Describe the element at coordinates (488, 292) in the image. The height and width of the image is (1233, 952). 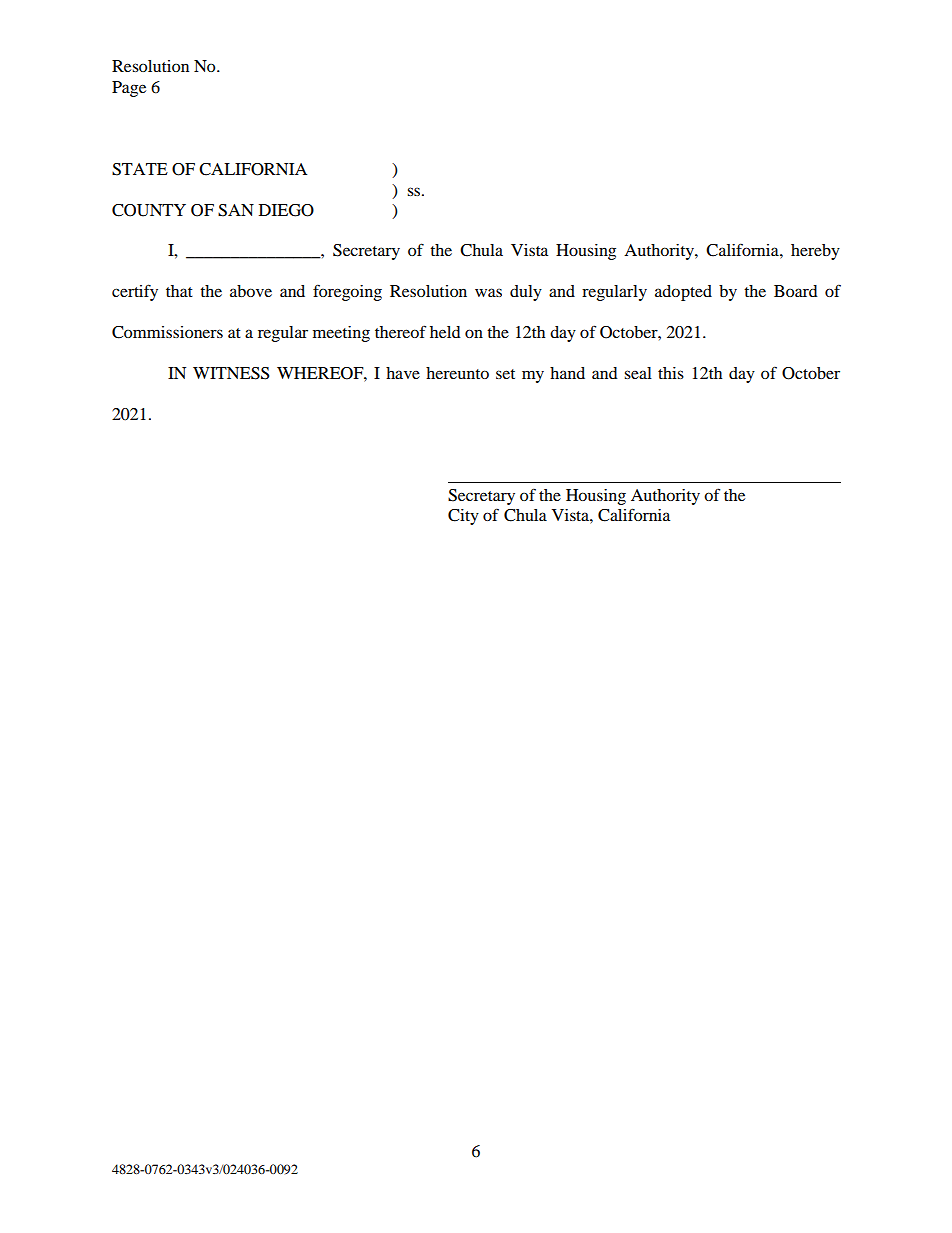
I see `was` at that location.
